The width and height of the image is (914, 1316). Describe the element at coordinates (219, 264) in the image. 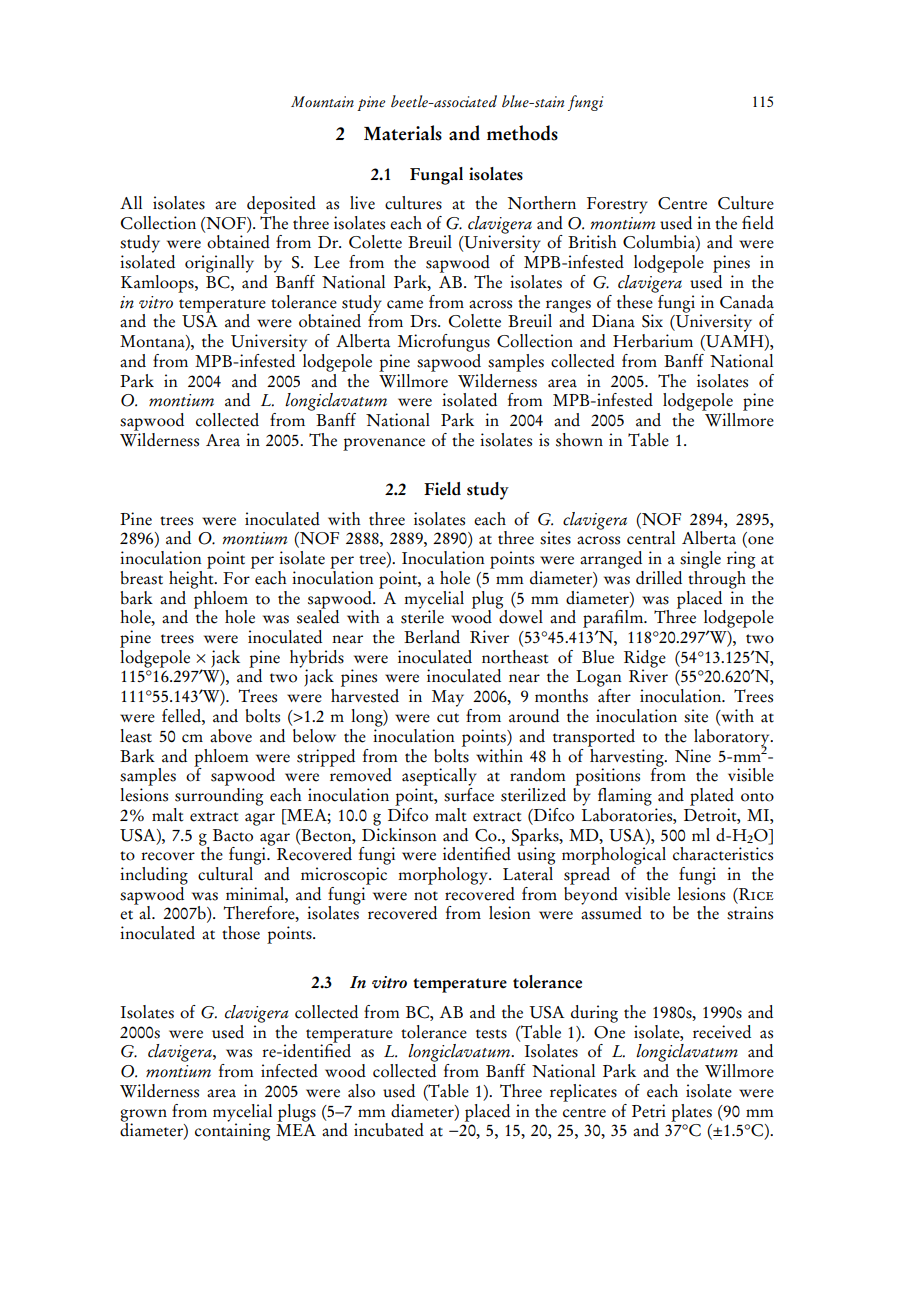

I see `originally` at that location.
